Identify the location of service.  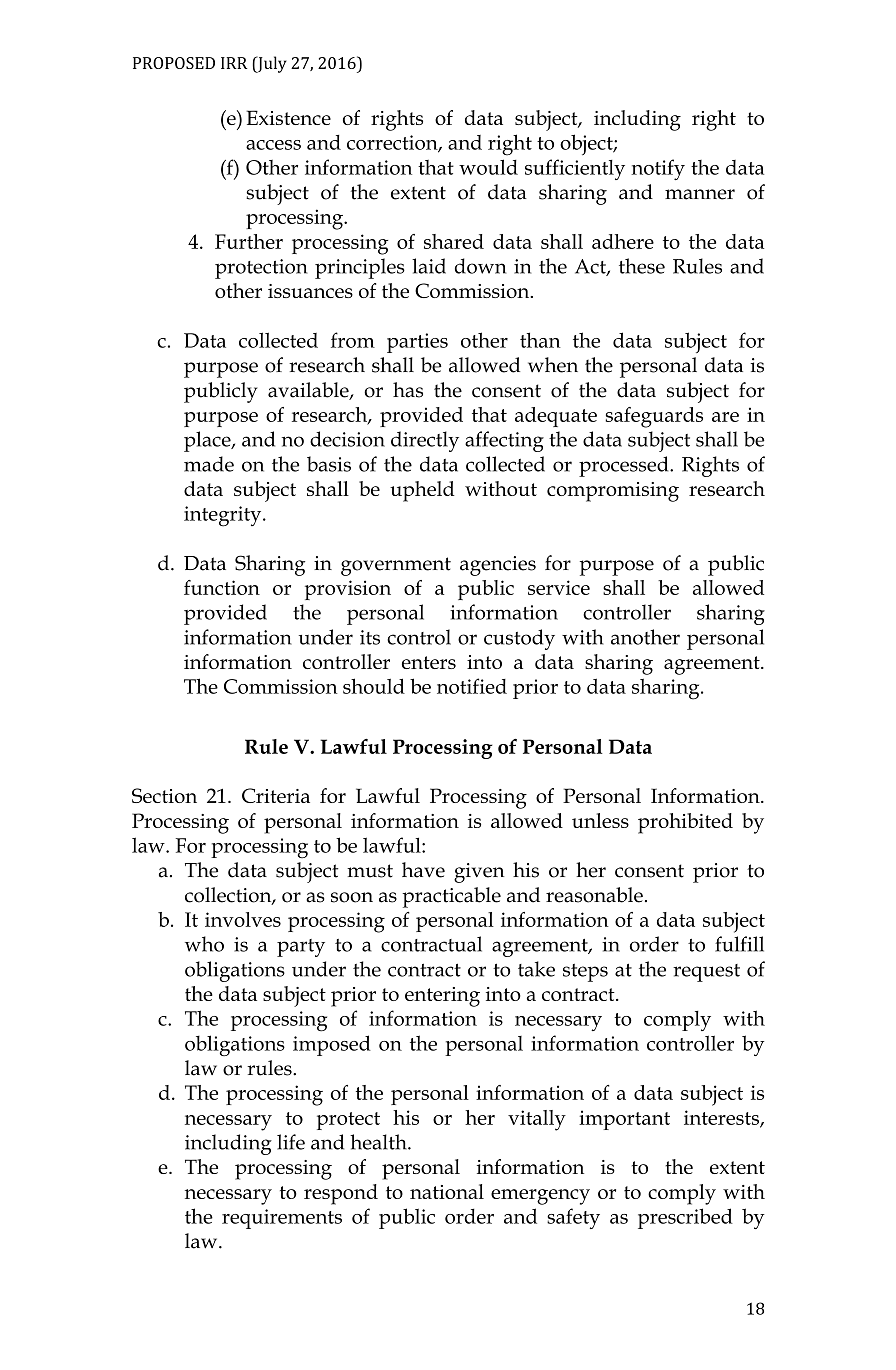
(559, 587).
